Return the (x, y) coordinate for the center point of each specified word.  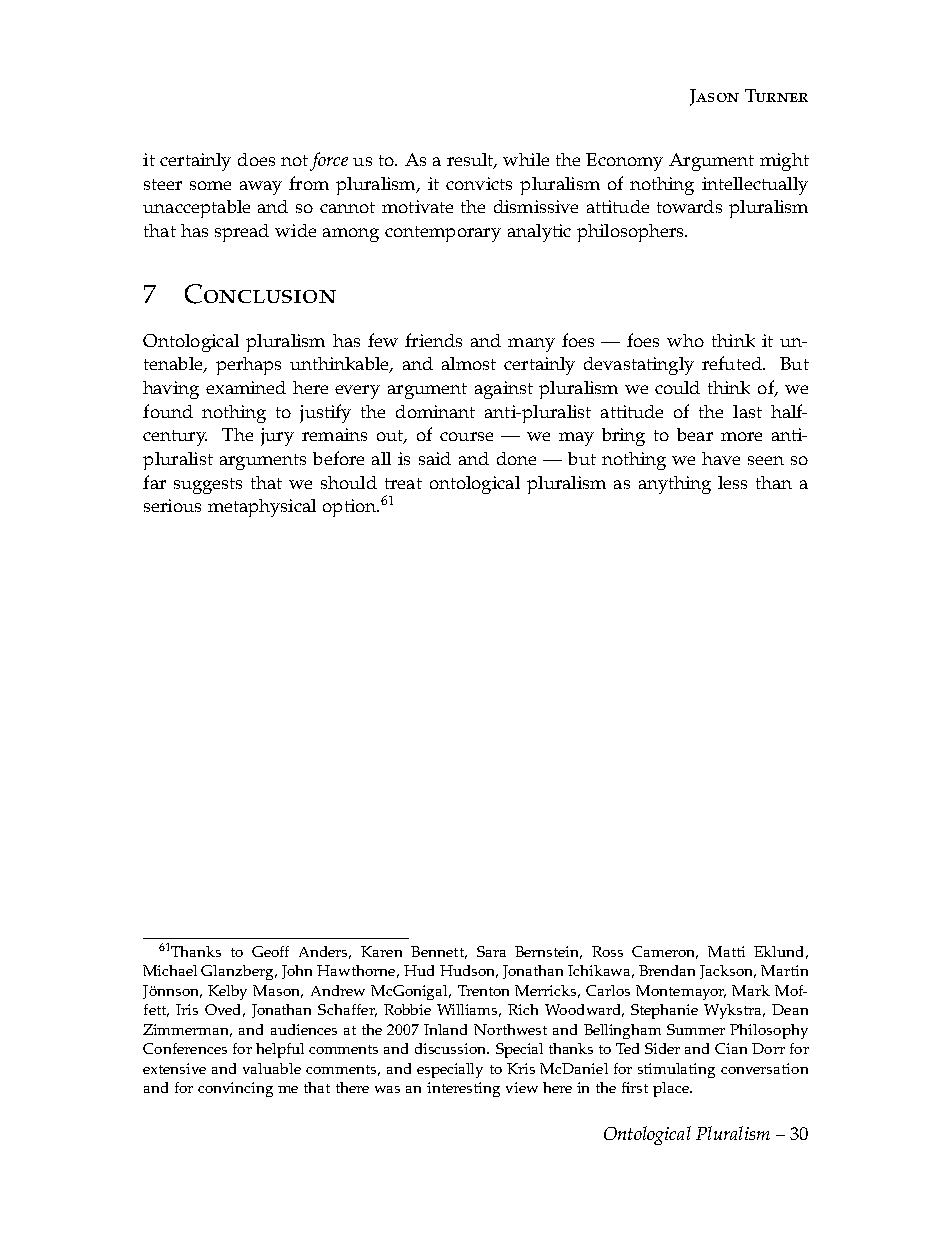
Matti (726, 951)
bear (695, 434)
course (466, 436)
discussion (452, 1048)
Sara (491, 951)
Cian (731, 1048)
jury (277, 437)
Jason (714, 97)
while (526, 159)
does (256, 159)
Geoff (270, 951)
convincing (235, 1089)
